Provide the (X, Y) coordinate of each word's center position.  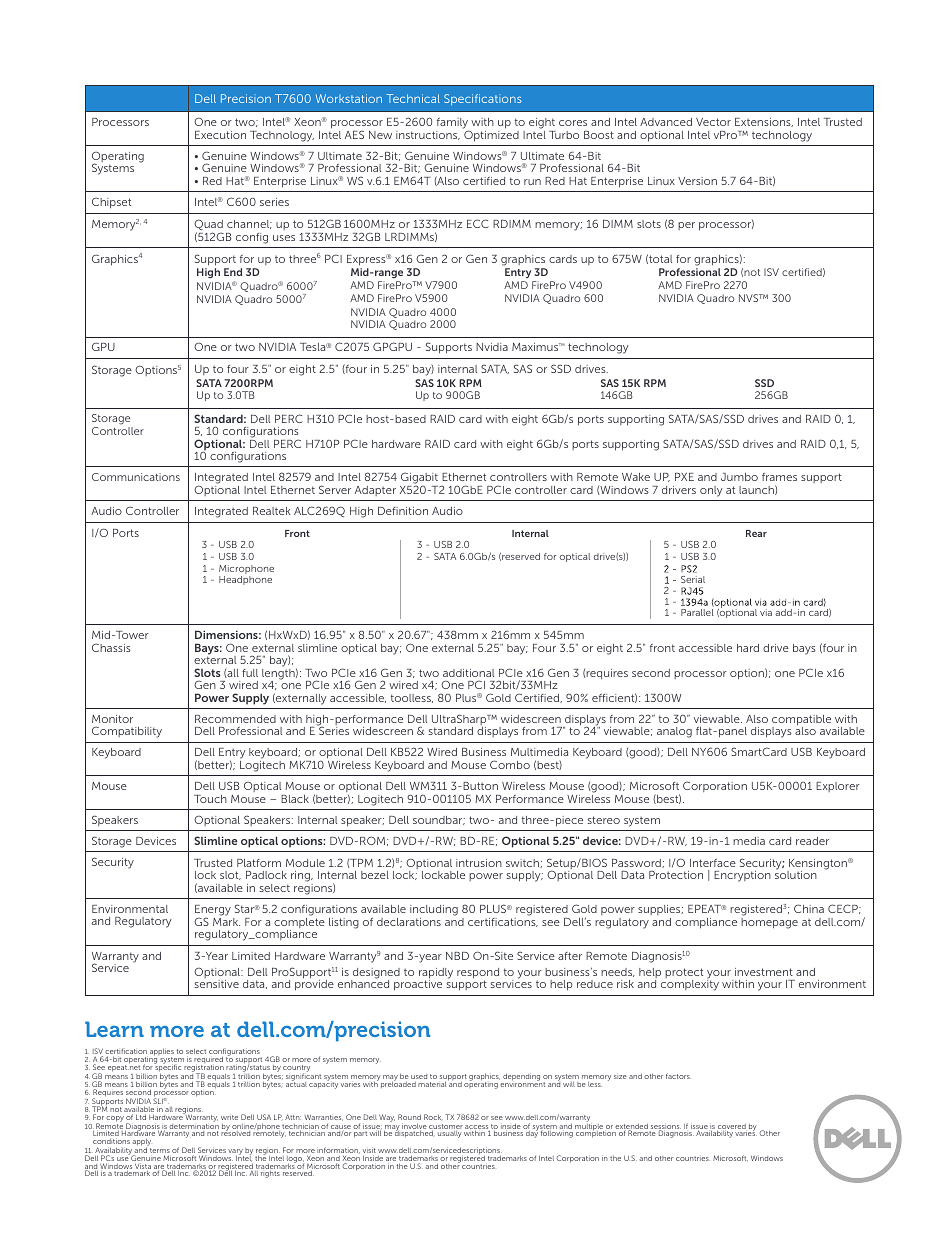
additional (468, 673)
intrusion (479, 863)
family (453, 125)
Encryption (742, 876)
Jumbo (739, 477)
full (250, 673)
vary (236, 1153)
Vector (713, 122)
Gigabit (420, 479)
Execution (220, 135)
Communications (136, 477)
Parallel (697, 612)
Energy (213, 912)
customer (446, 1128)
